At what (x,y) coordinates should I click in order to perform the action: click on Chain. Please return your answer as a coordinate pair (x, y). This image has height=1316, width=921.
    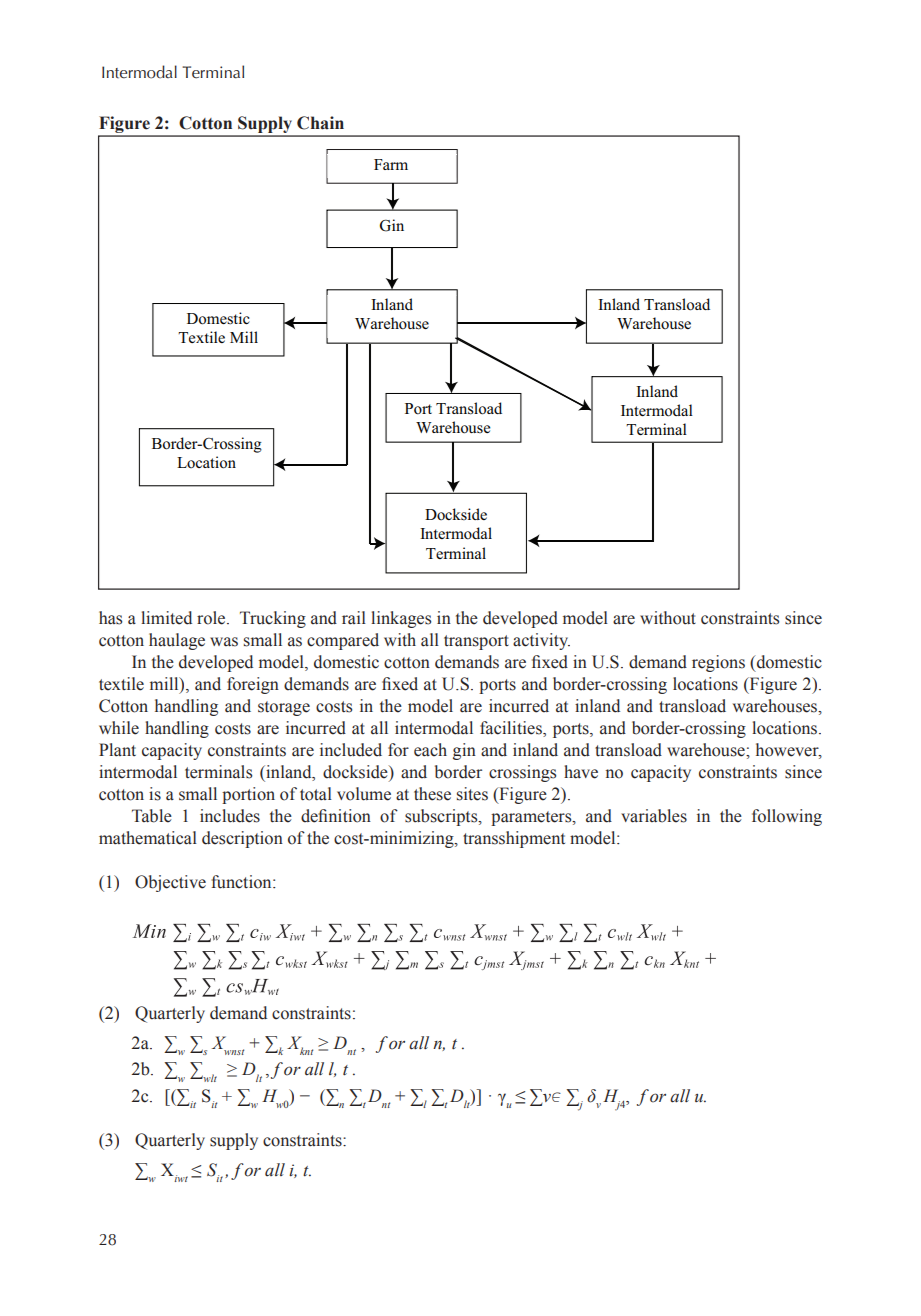
    Looking at the image, I should click on (320, 123).
